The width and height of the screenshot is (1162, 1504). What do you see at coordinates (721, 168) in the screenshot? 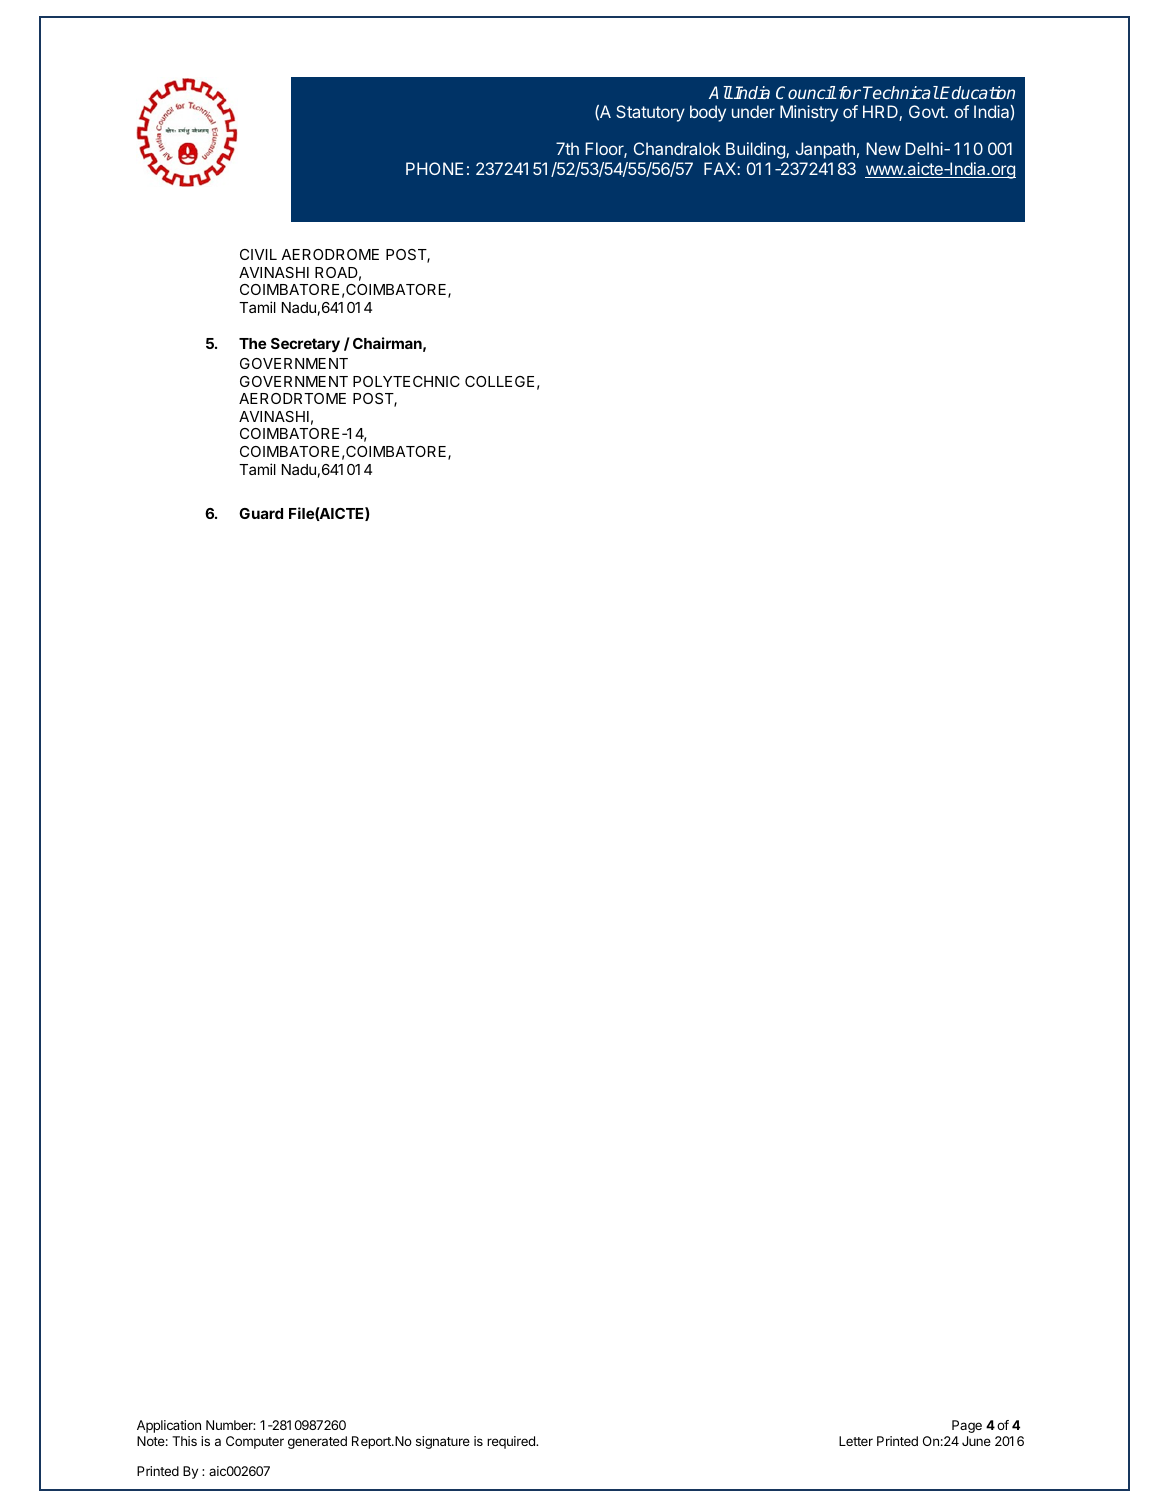
I see `FAX` at bounding box center [721, 168].
